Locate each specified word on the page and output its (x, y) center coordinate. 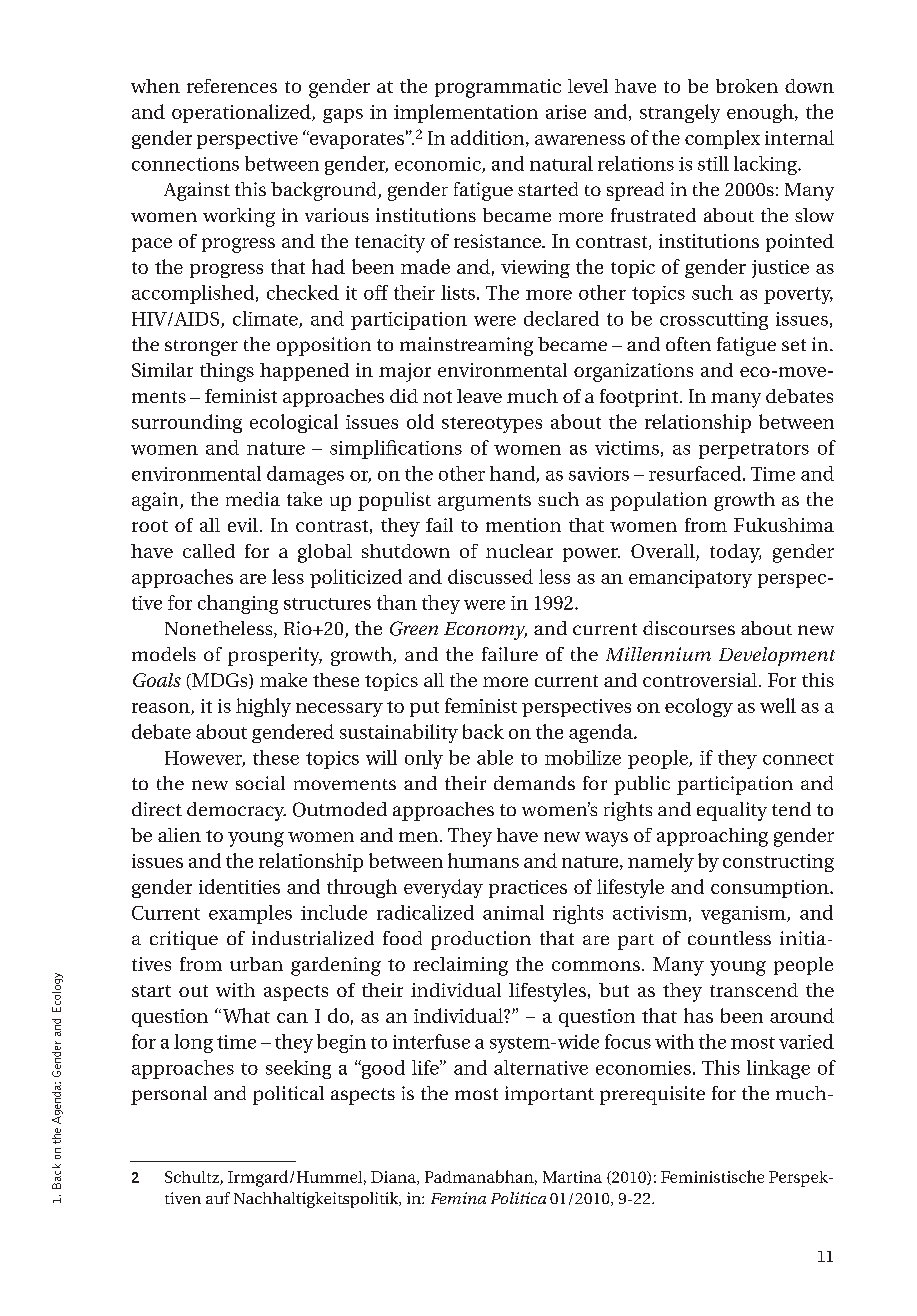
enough (761, 113)
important (549, 1095)
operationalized (242, 113)
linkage (778, 1069)
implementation (466, 113)
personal (169, 1095)
